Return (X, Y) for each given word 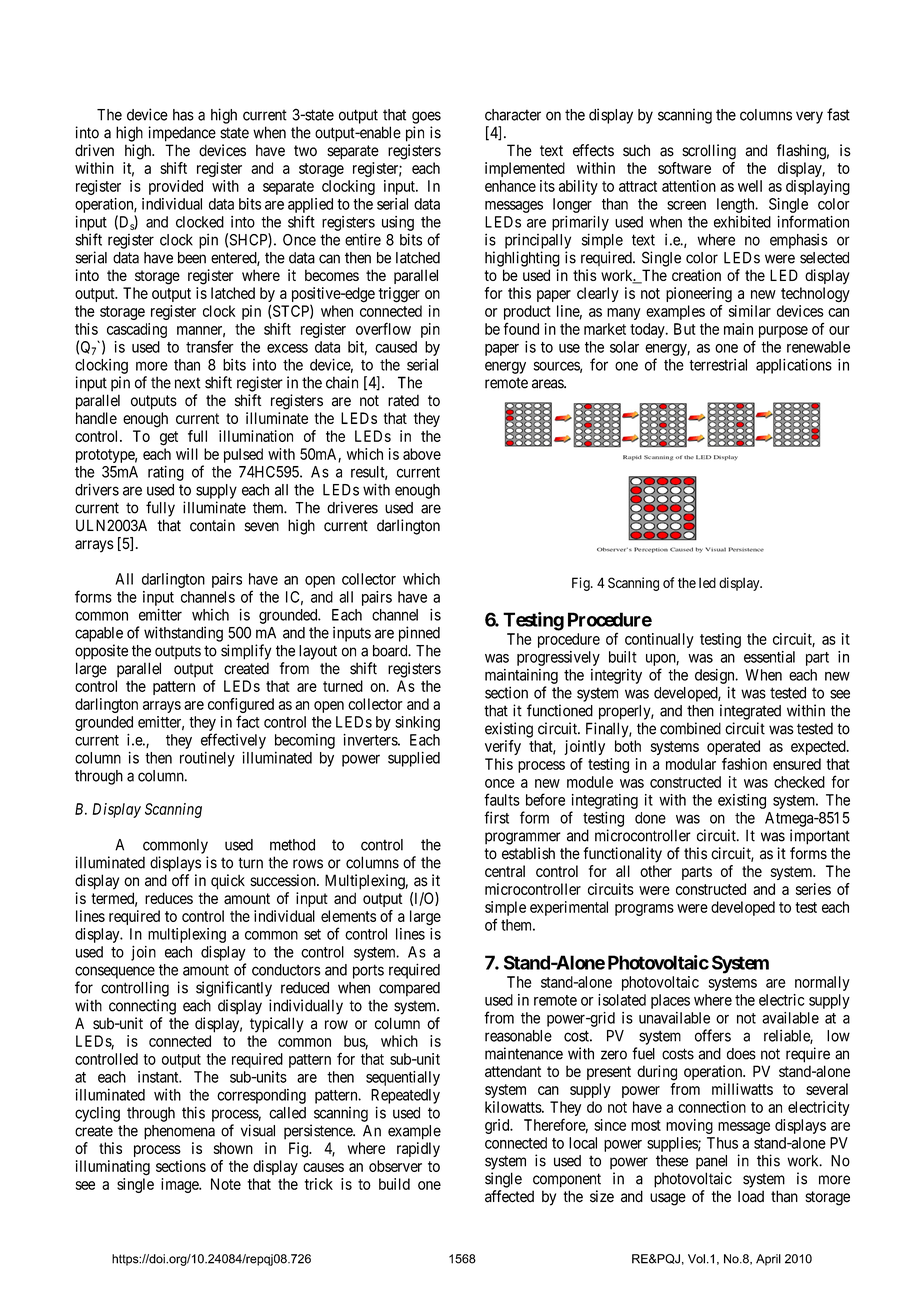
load (751, 1196)
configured (241, 707)
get (169, 438)
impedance (182, 134)
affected (509, 1196)
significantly (234, 989)
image (180, 1185)
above (422, 454)
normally (822, 983)
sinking (417, 723)
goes (426, 117)
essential (769, 657)
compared (409, 989)
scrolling (709, 152)
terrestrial (718, 365)
